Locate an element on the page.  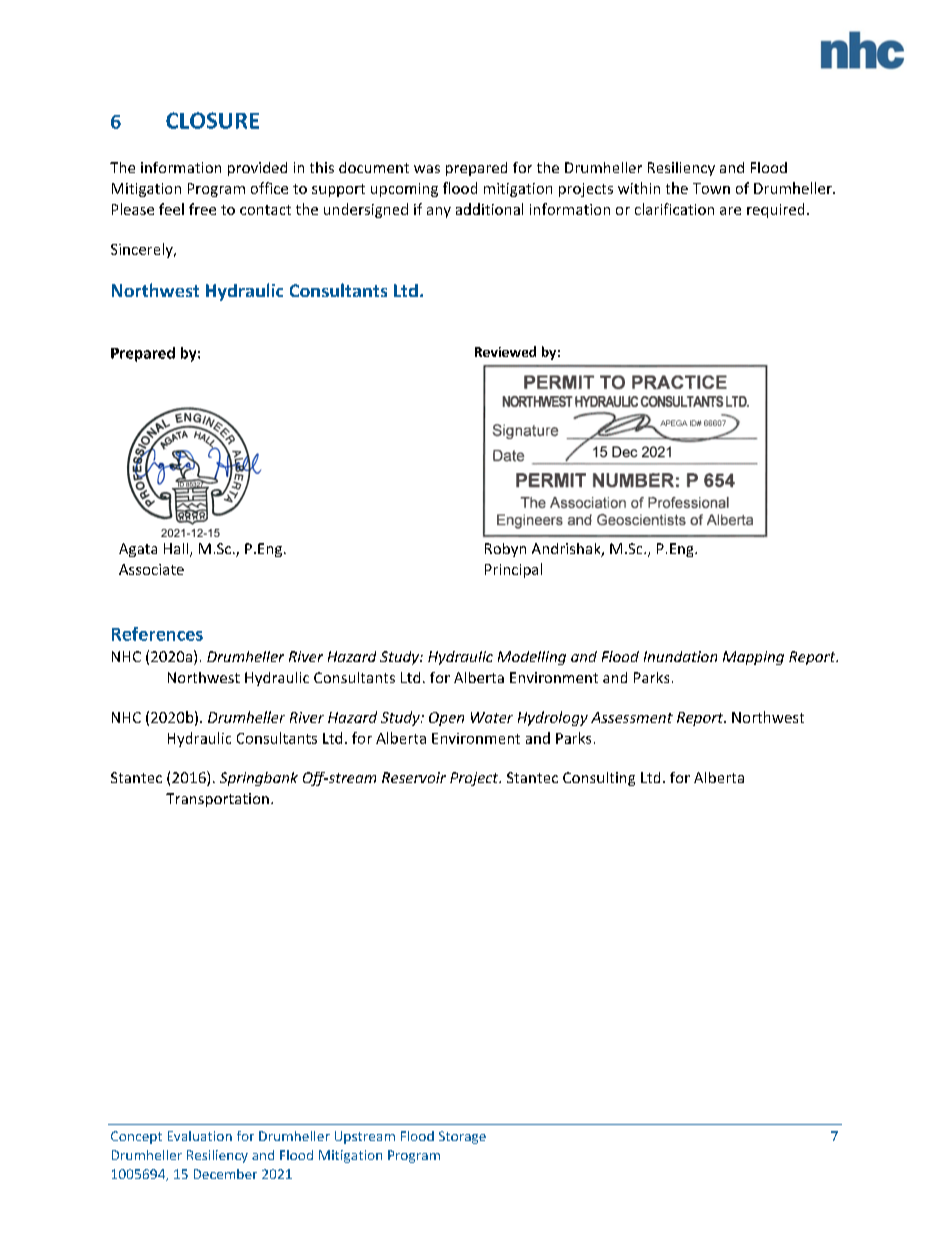
Evaluation is located at coordinates (200, 1136).
